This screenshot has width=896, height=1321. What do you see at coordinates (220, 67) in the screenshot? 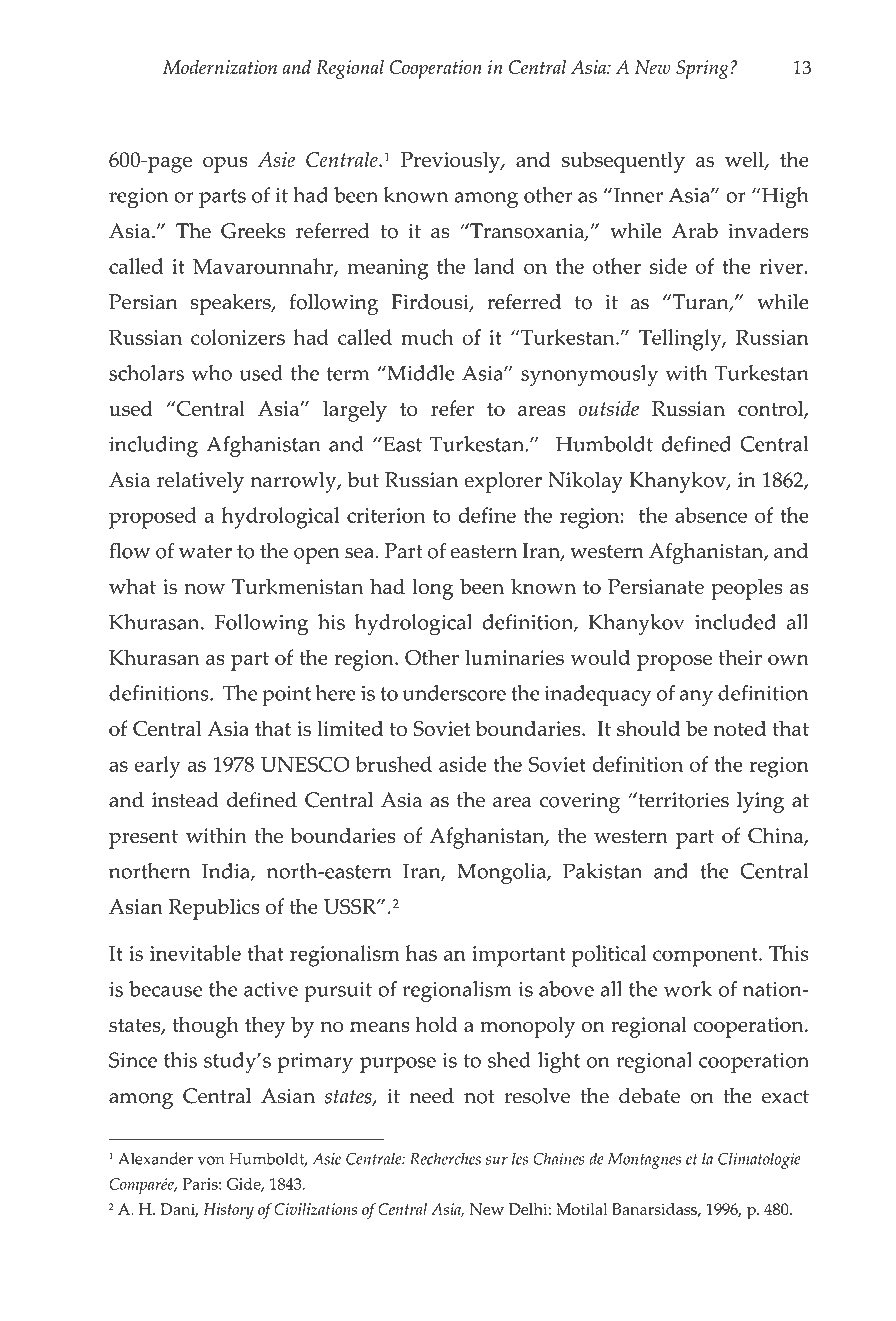
I see `Modernization` at bounding box center [220, 67].
